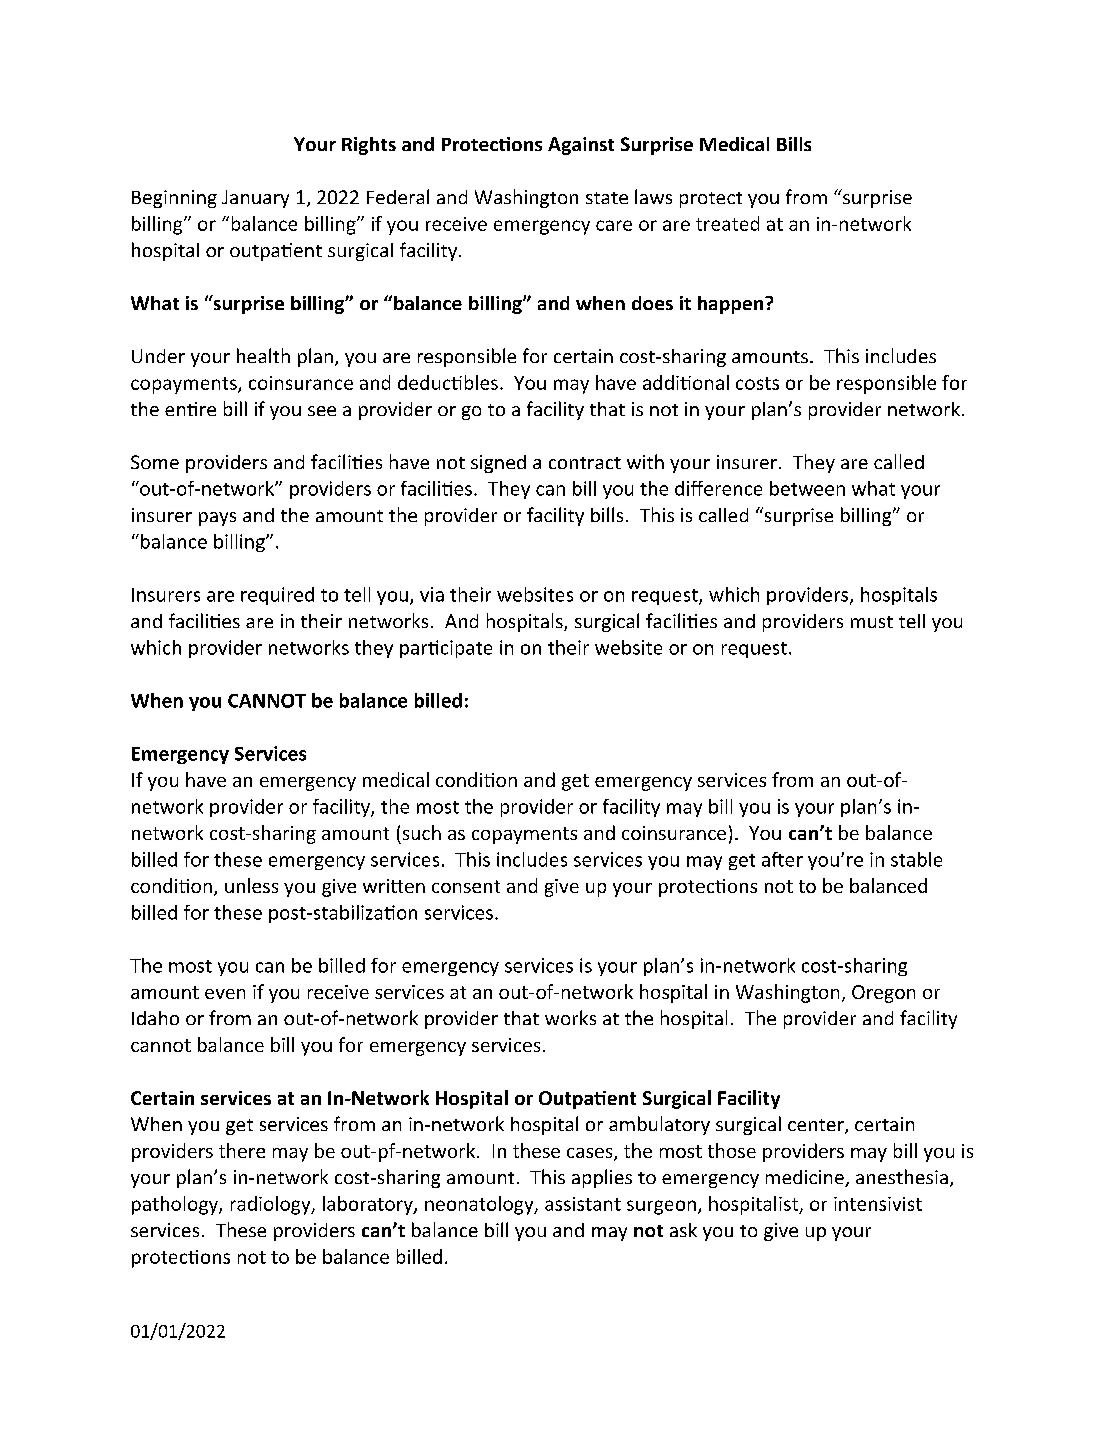 The image size is (1106, 1432). I want to click on consent, so click(466, 886).
